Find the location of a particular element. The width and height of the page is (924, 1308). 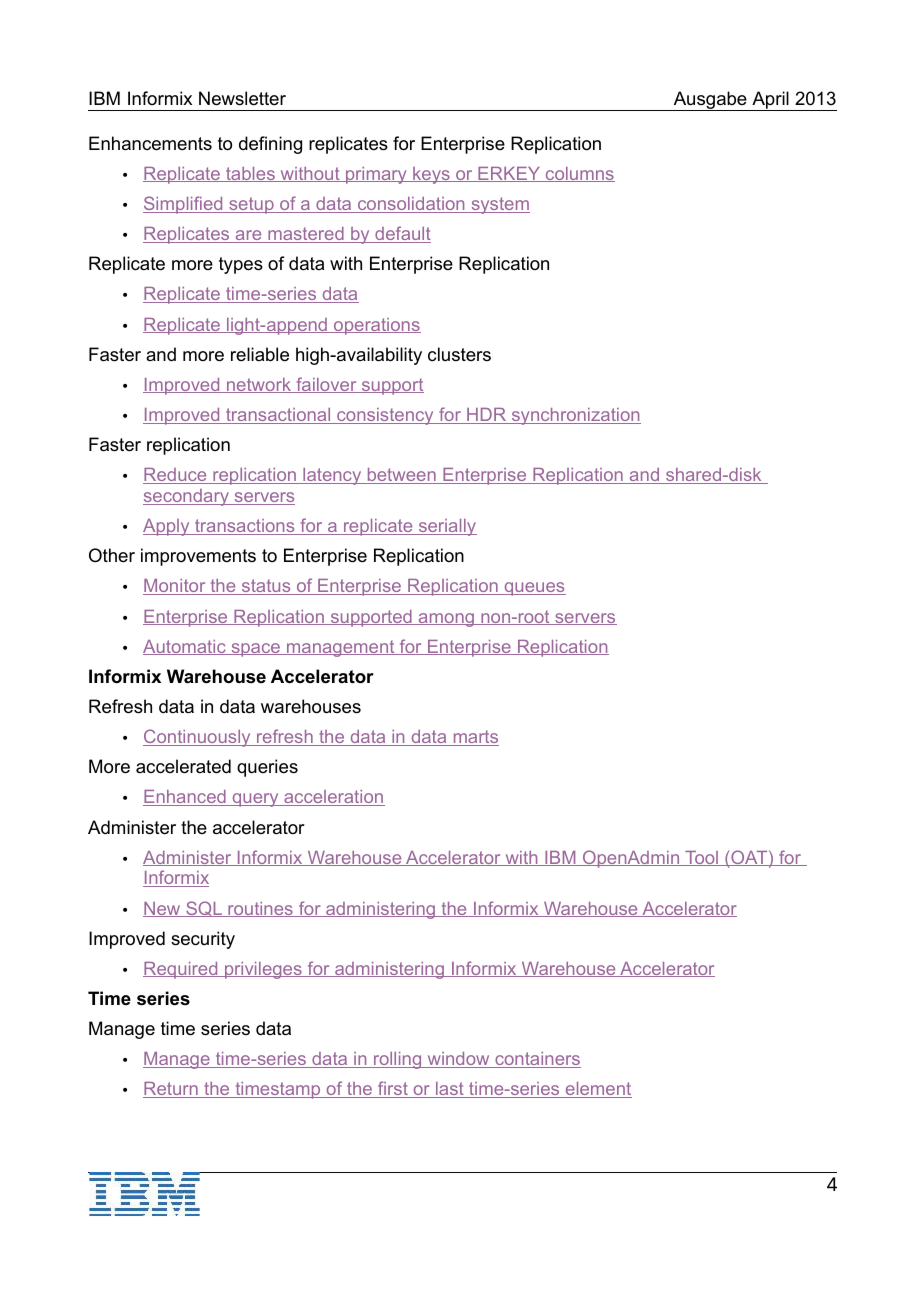

keys is located at coordinates (431, 175).
